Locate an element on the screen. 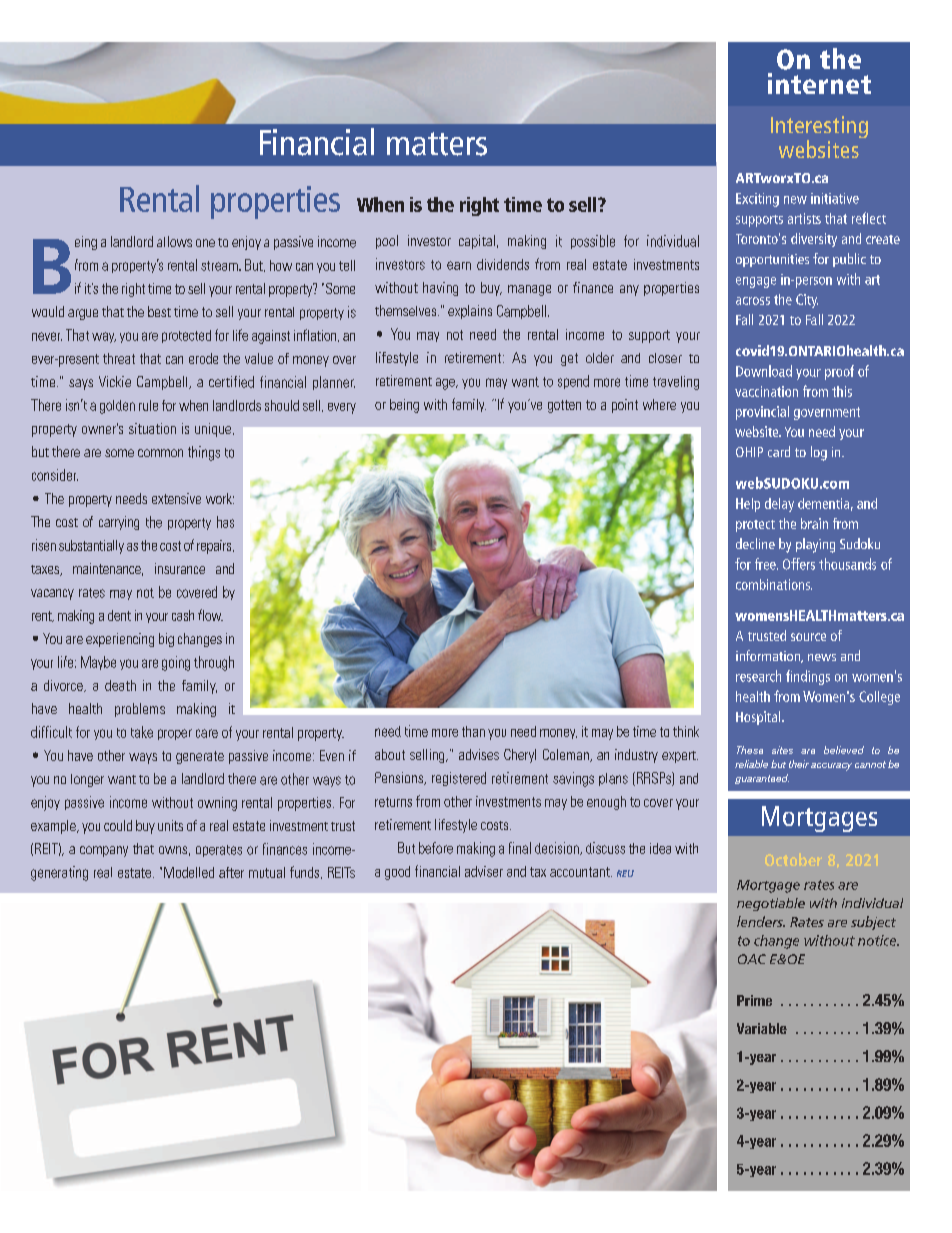 Image resolution: width=952 pixels, height=1233 pixels. allows is located at coordinates (174, 241).
